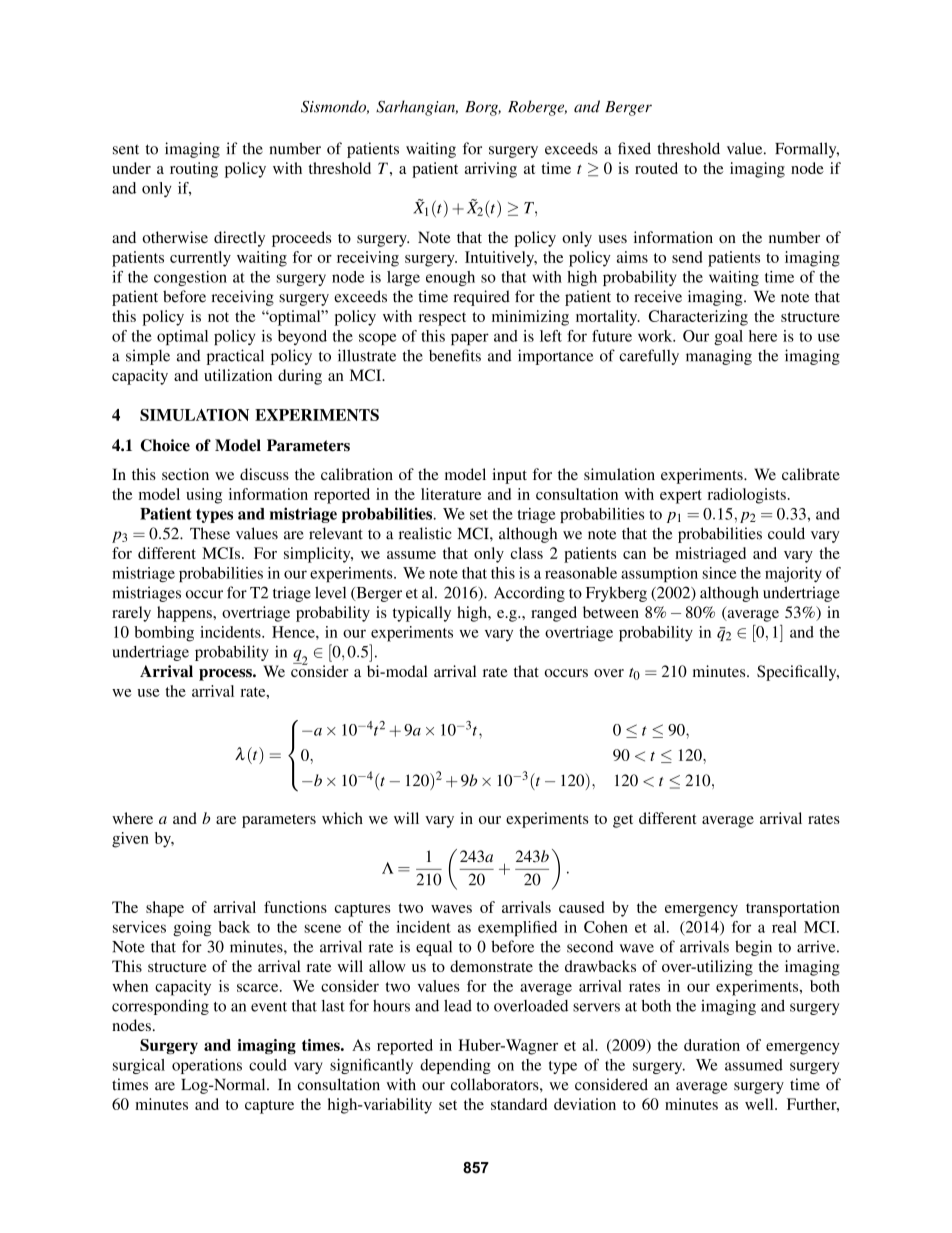 This screenshot has height=1233, width=952. I want to click on operations, so click(207, 1066).
